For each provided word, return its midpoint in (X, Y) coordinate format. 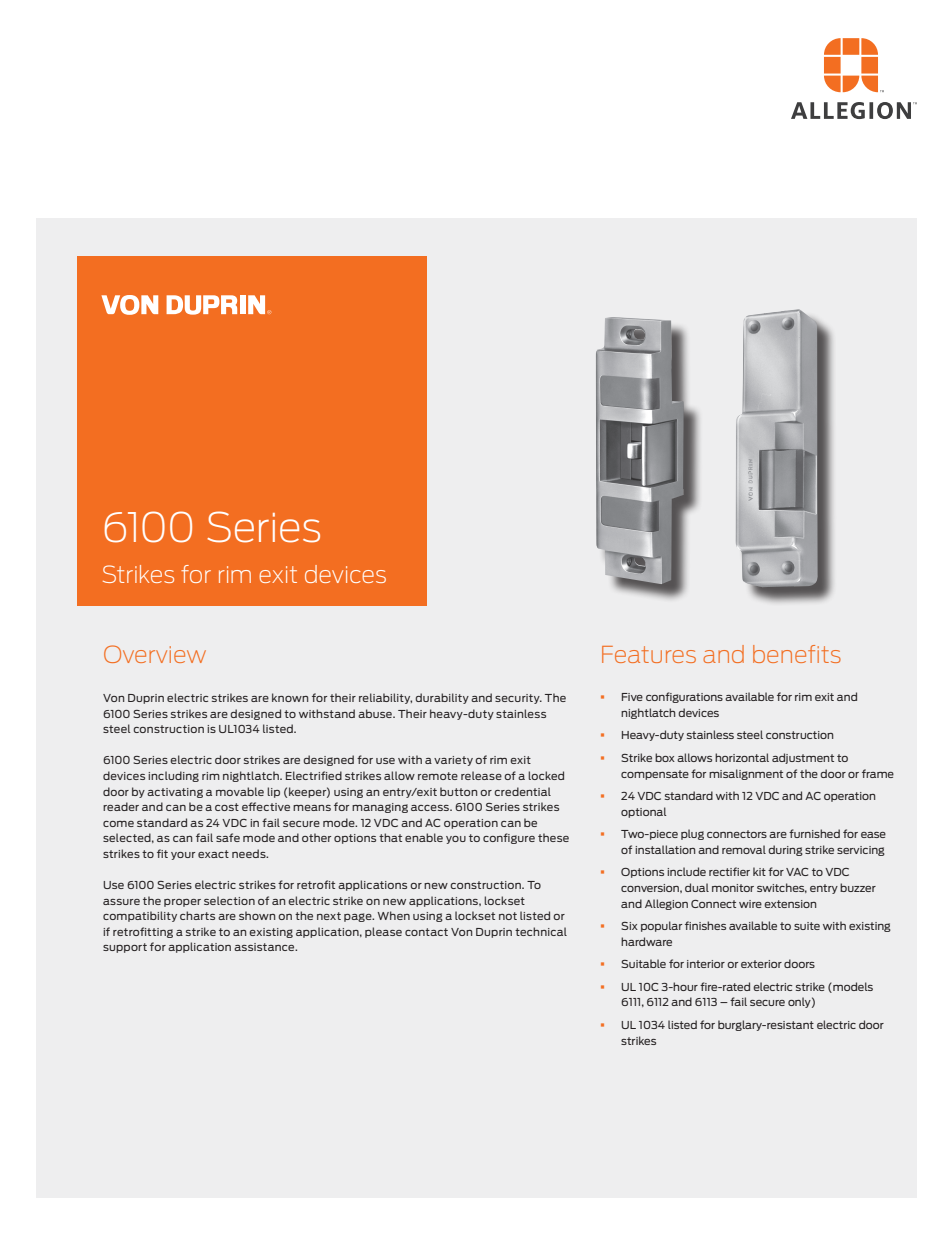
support (125, 948)
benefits (797, 654)
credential (522, 791)
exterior (761, 964)
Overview (155, 654)
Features (649, 654)
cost (227, 807)
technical (541, 931)
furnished (814, 833)
